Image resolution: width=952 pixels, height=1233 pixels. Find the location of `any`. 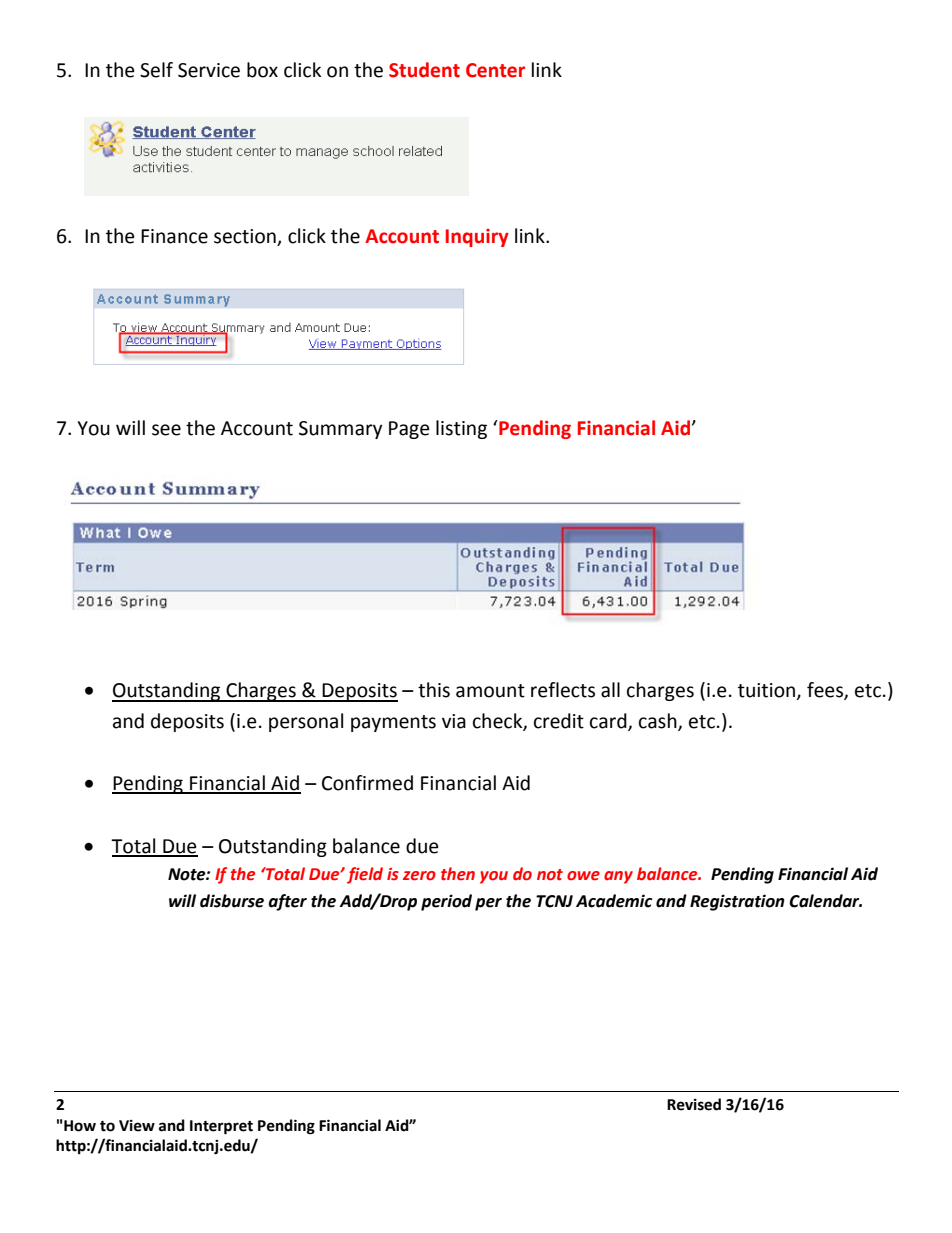

any is located at coordinates (618, 877).
